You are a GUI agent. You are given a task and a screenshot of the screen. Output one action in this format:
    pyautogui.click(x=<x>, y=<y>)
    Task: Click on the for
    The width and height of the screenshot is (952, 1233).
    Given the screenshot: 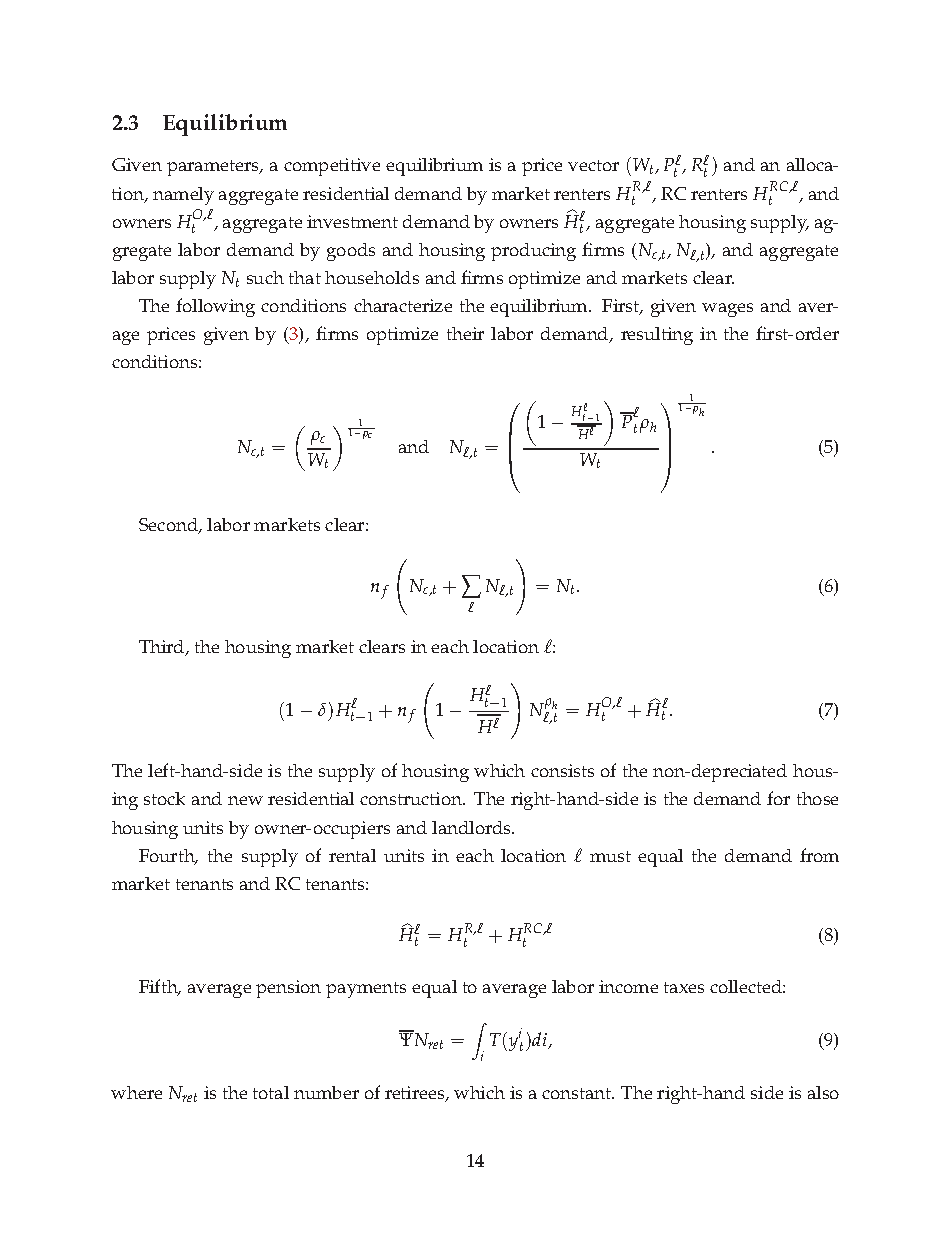 What is the action you would take?
    pyautogui.click(x=778, y=798)
